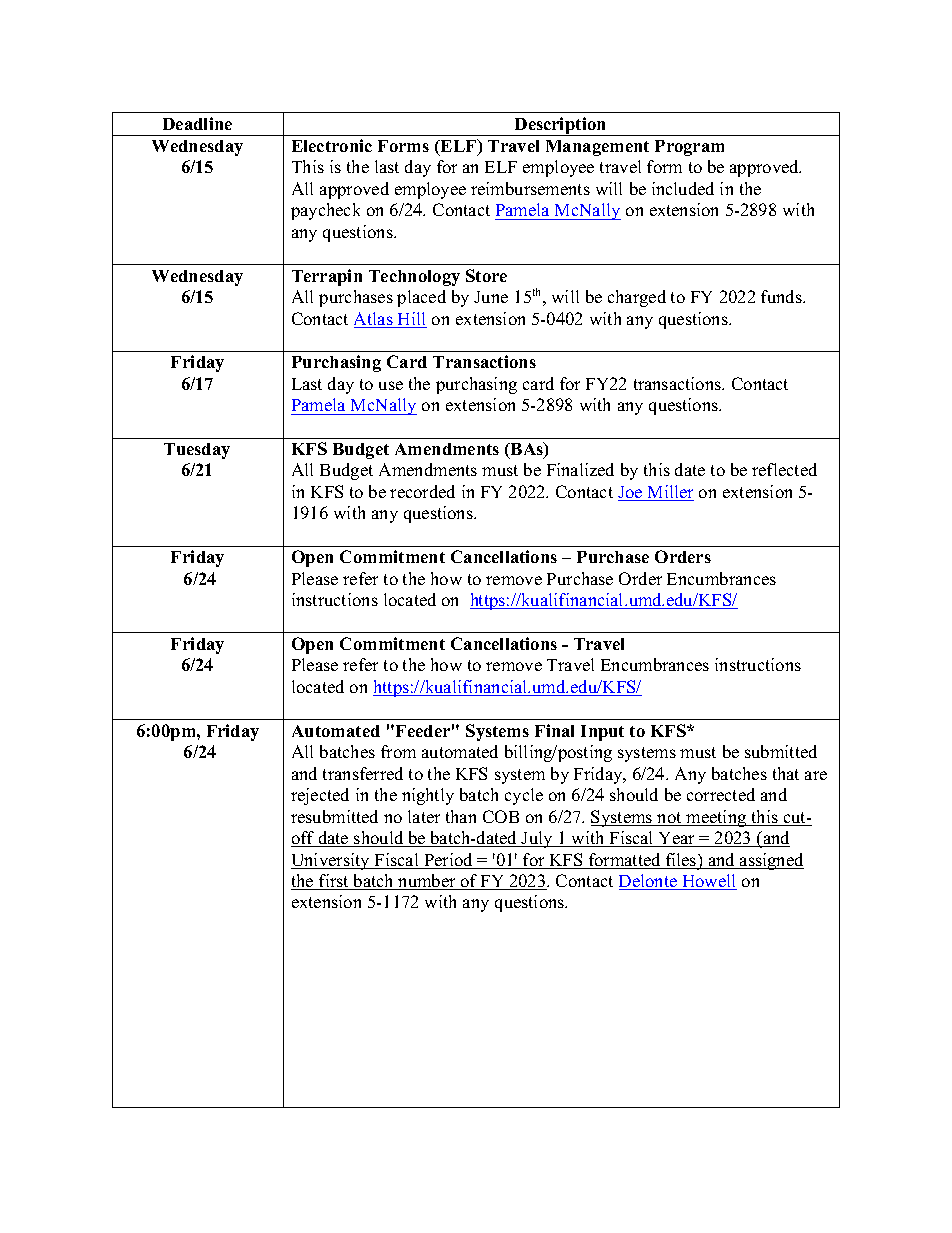 The image size is (952, 1233). Describe the element at coordinates (786, 773) in the screenshot. I see `that` at that location.
